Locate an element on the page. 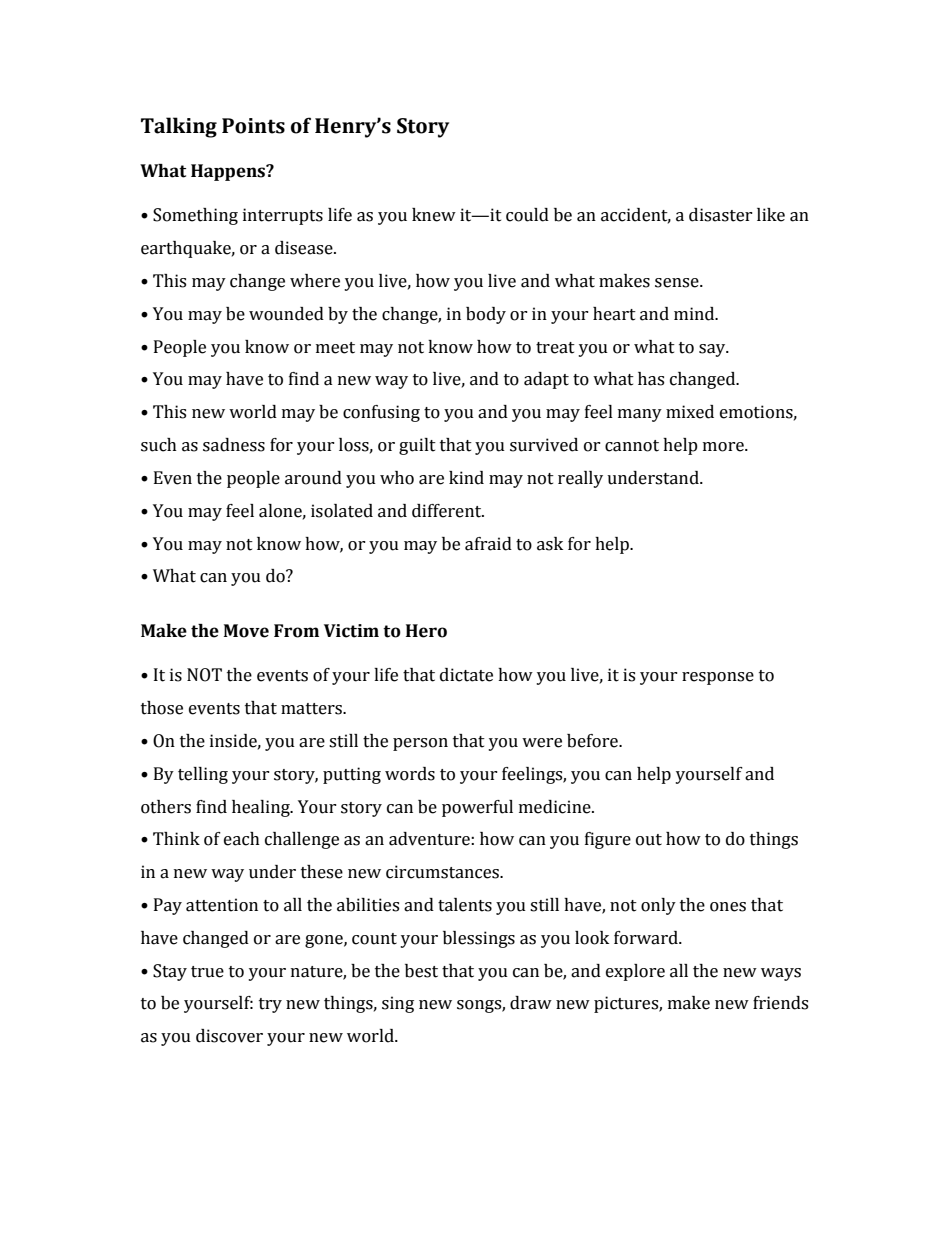 The width and height of the image is (952, 1233). knew is located at coordinates (434, 215).
